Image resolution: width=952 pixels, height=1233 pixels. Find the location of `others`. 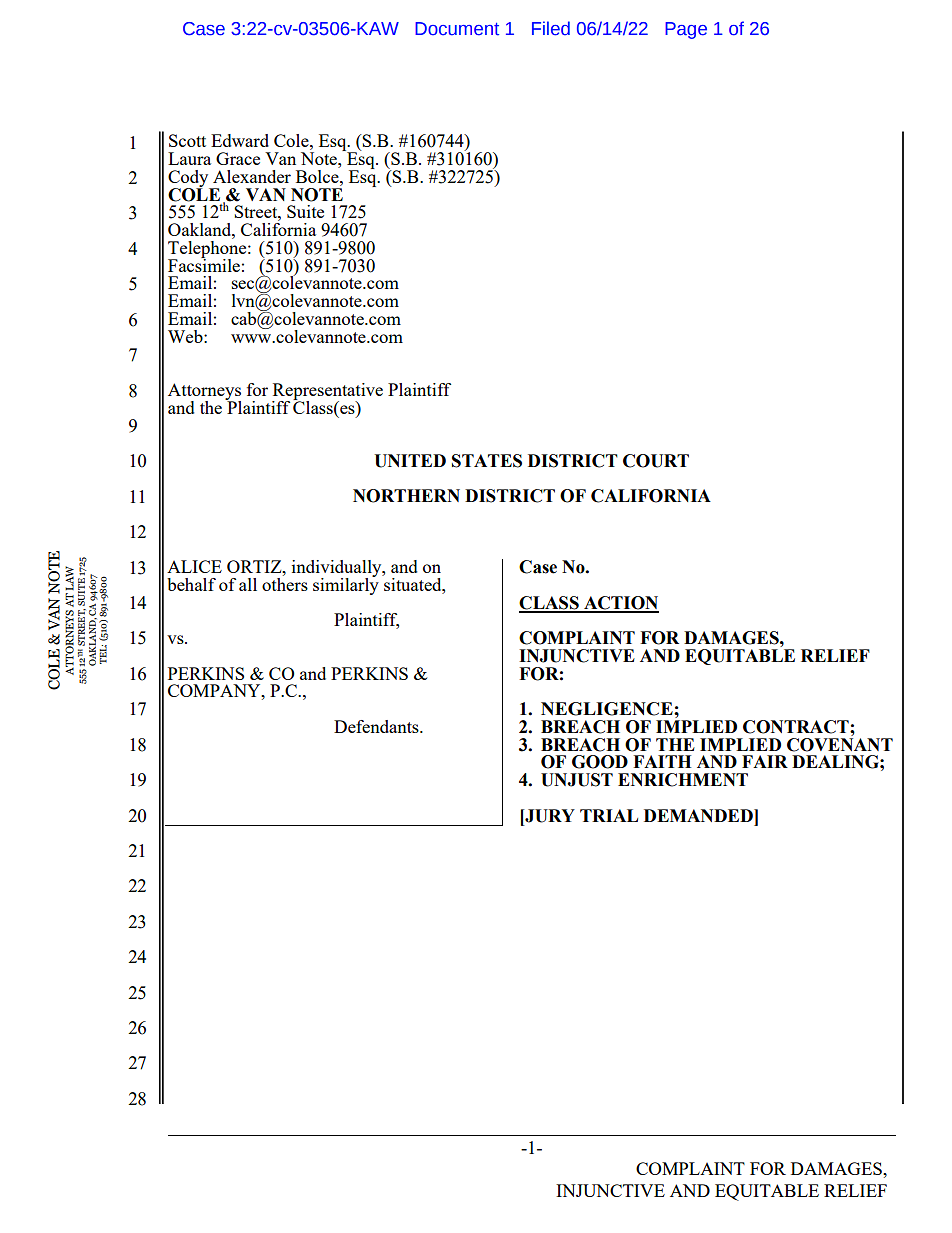

others is located at coordinates (285, 584).
